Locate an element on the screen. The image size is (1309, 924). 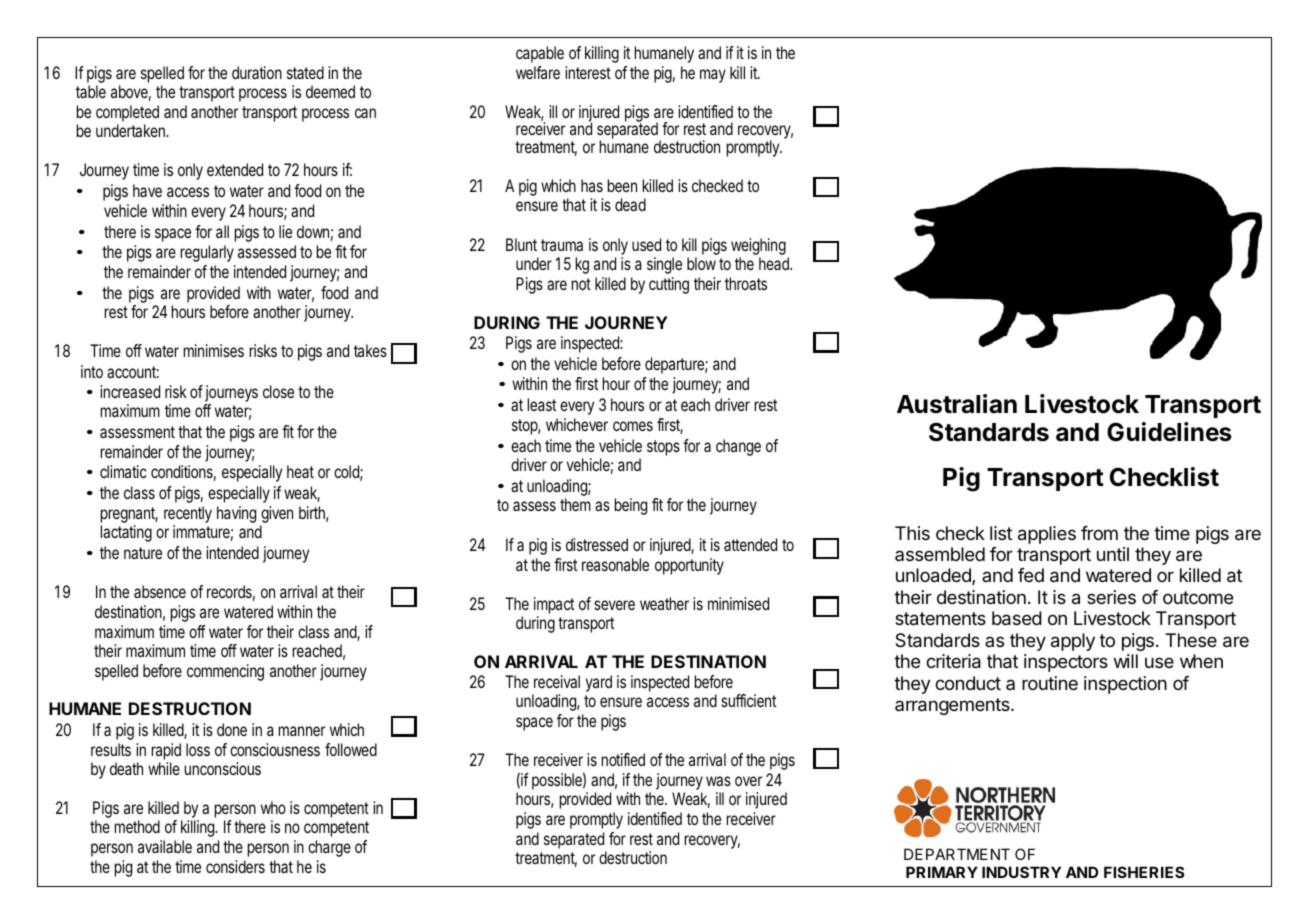
considers is located at coordinates (235, 866).
